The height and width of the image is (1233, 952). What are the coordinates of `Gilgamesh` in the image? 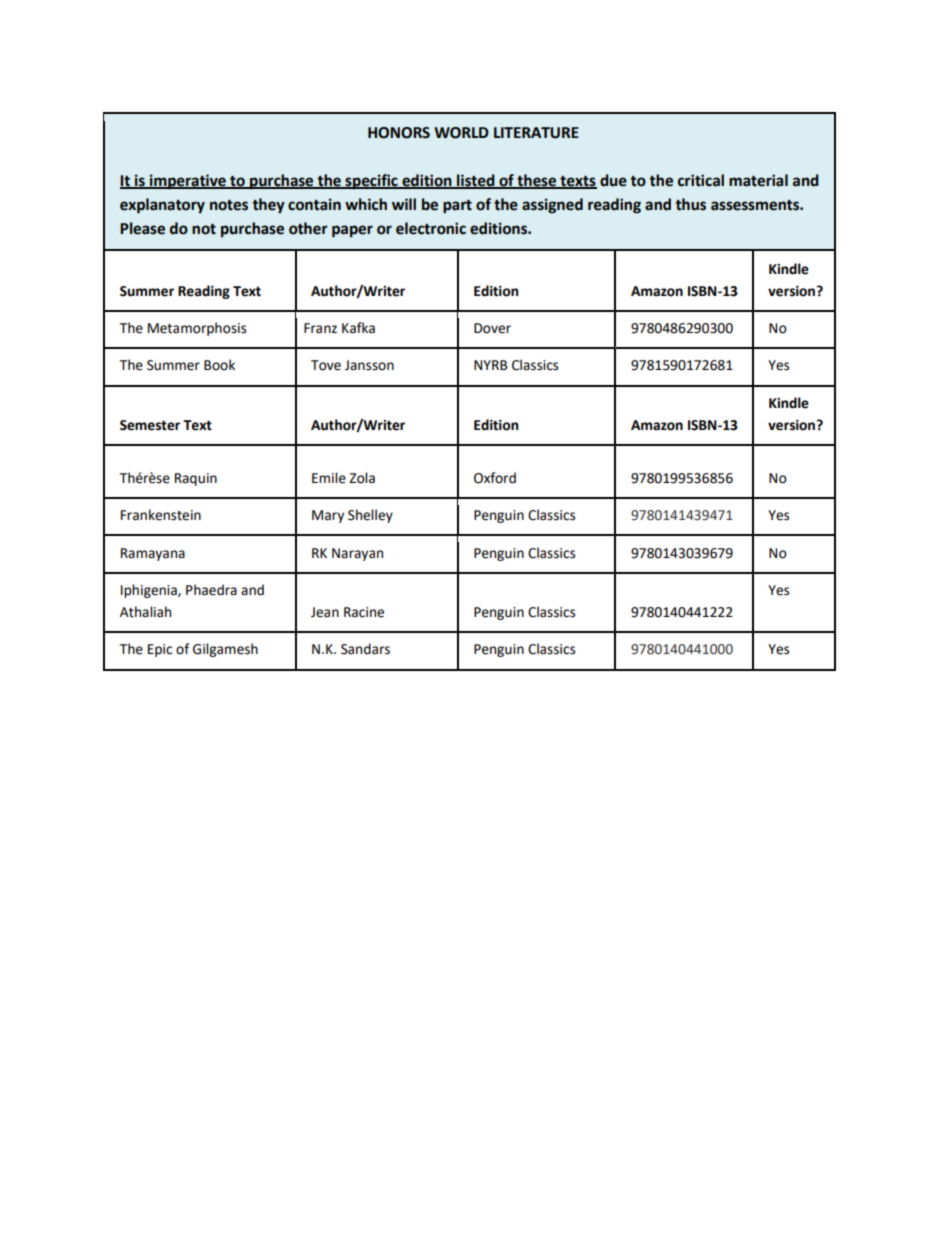 It's located at (225, 650).
